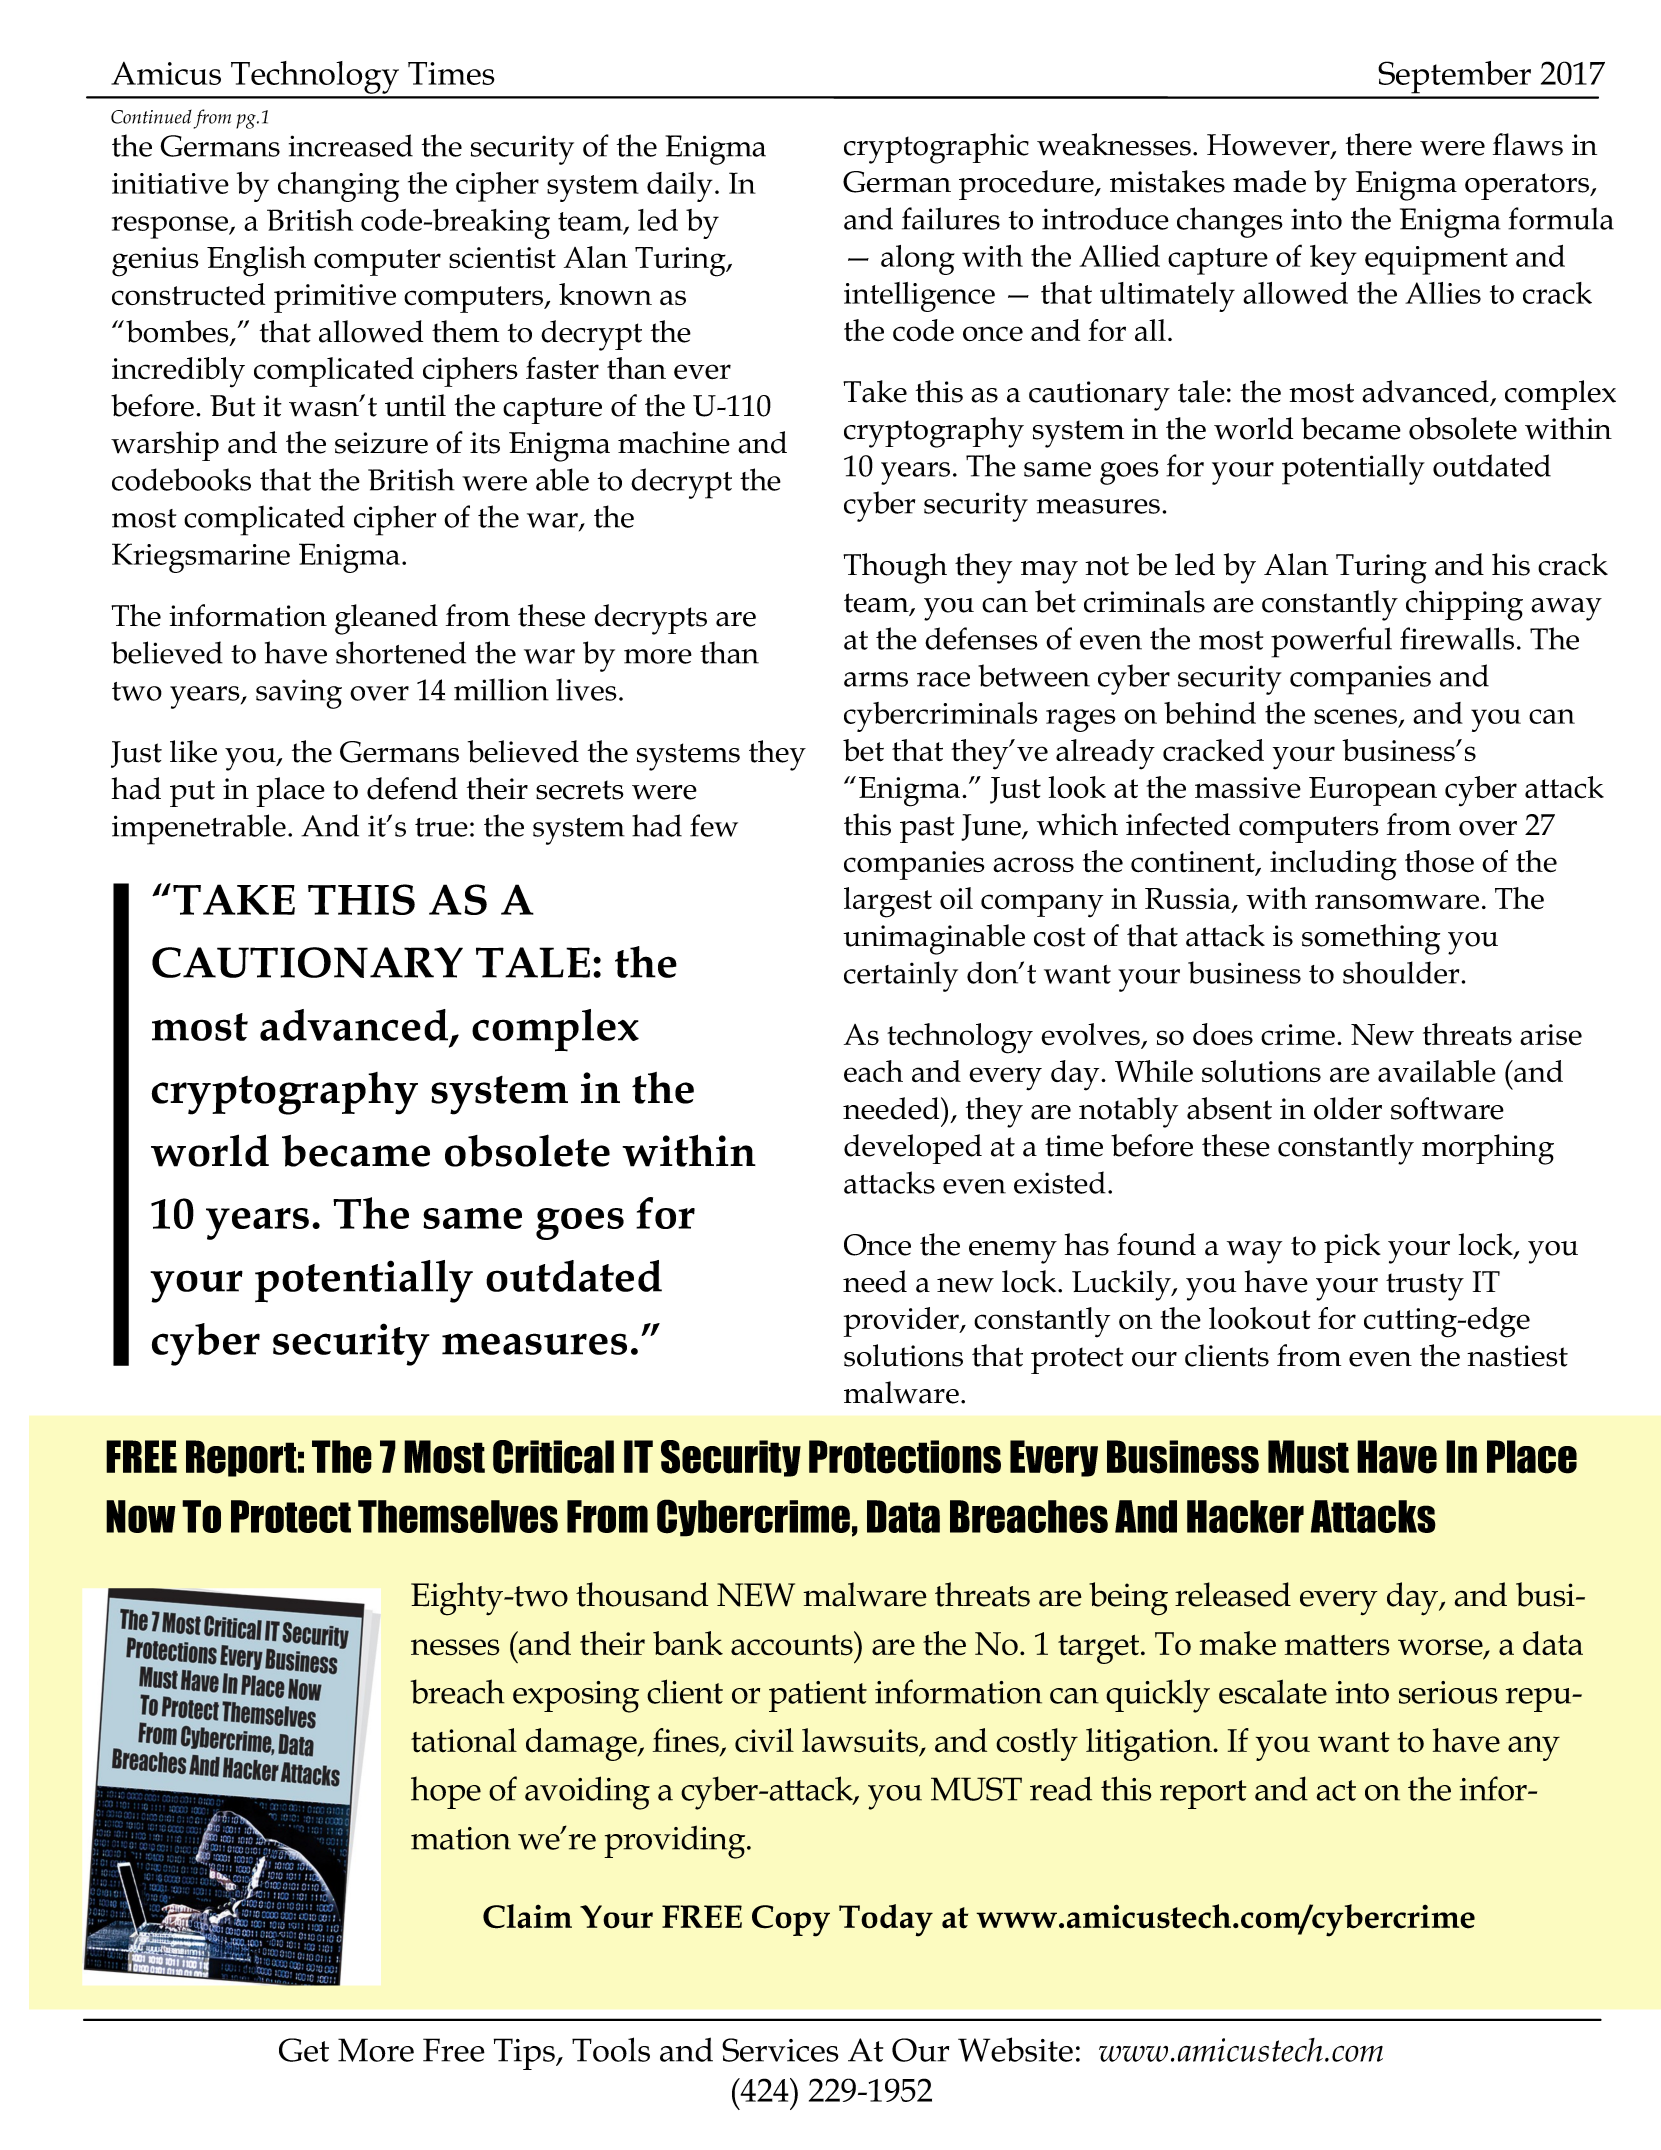 The image size is (1661, 2150). I want to click on nastiest, so click(1517, 1356).
